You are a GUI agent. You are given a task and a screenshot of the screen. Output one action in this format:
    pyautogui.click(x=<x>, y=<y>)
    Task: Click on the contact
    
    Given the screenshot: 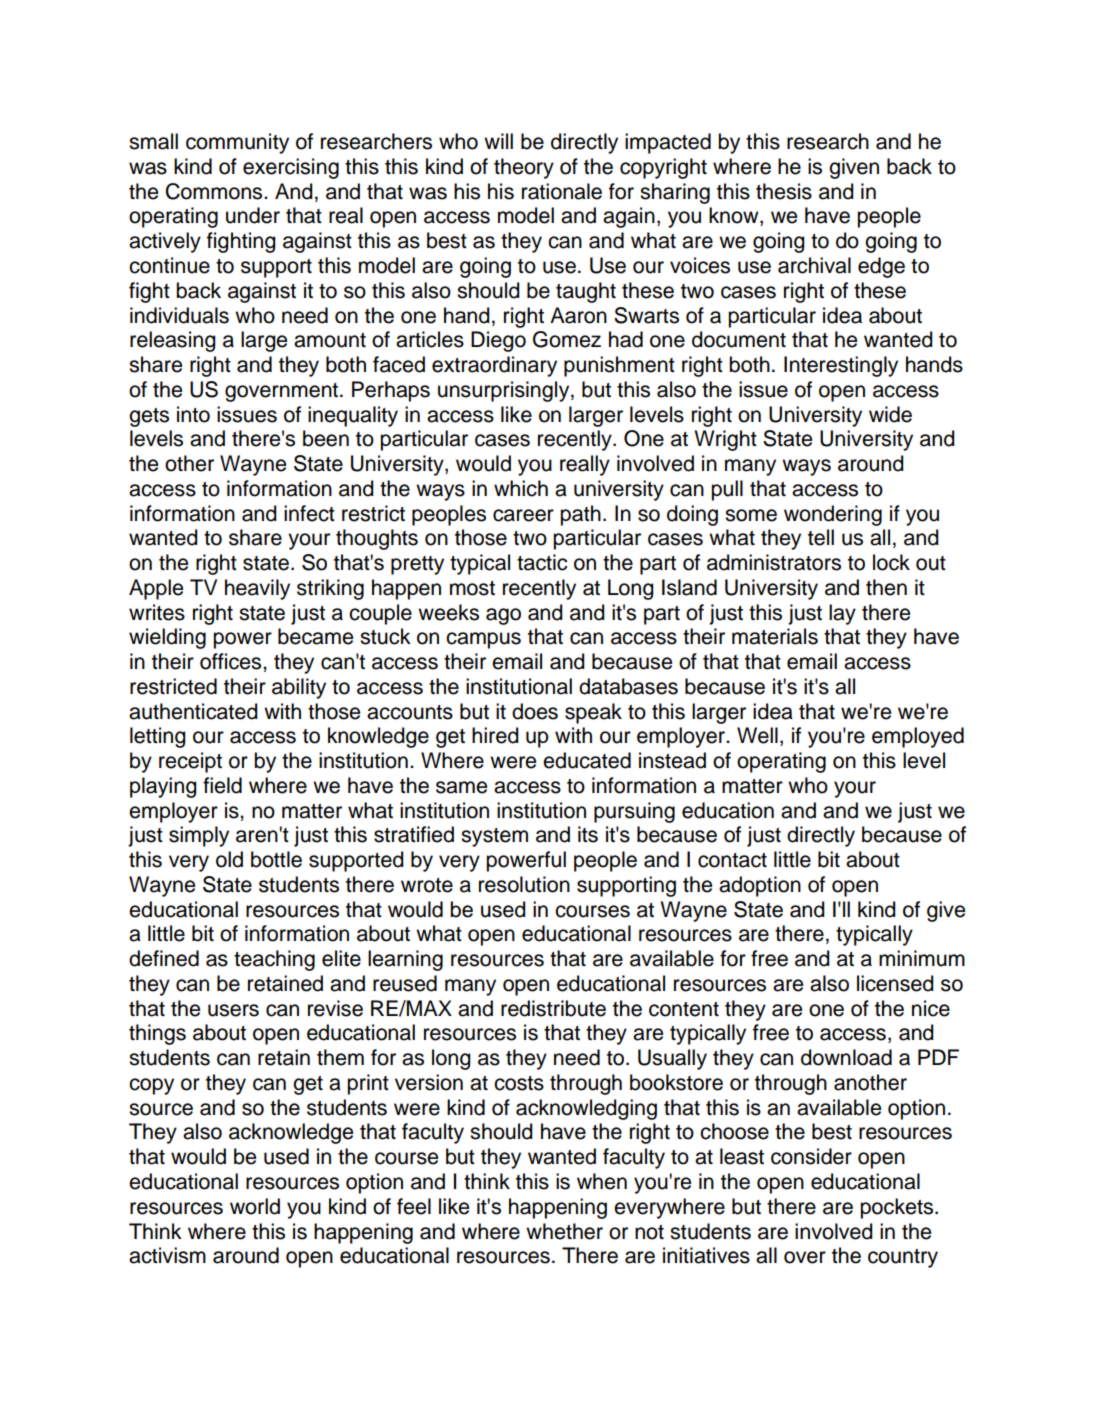 What is the action you would take?
    pyautogui.click(x=732, y=860)
